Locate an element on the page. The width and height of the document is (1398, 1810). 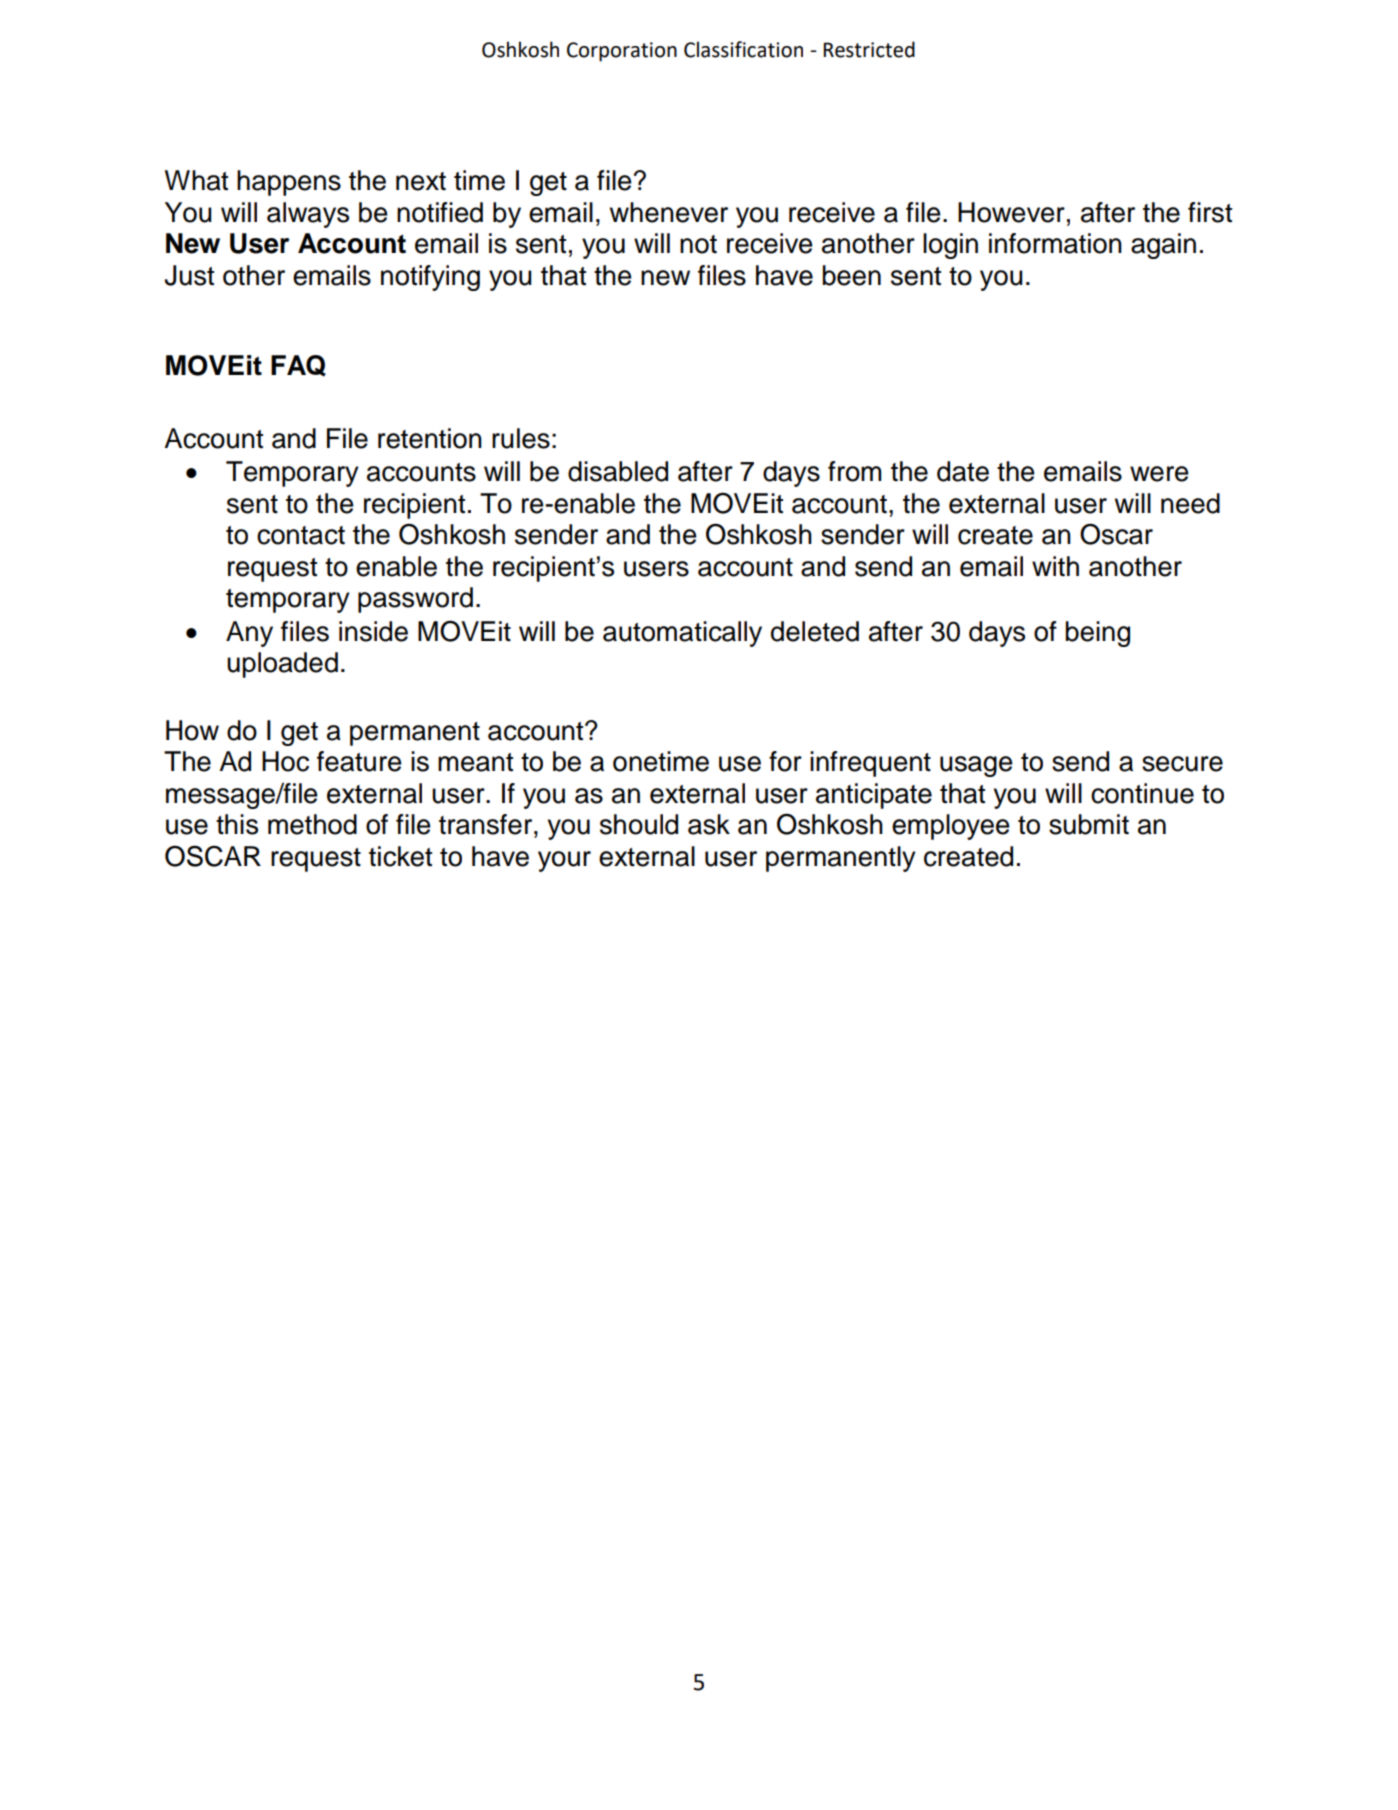
were is located at coordinates (1159, 474).
